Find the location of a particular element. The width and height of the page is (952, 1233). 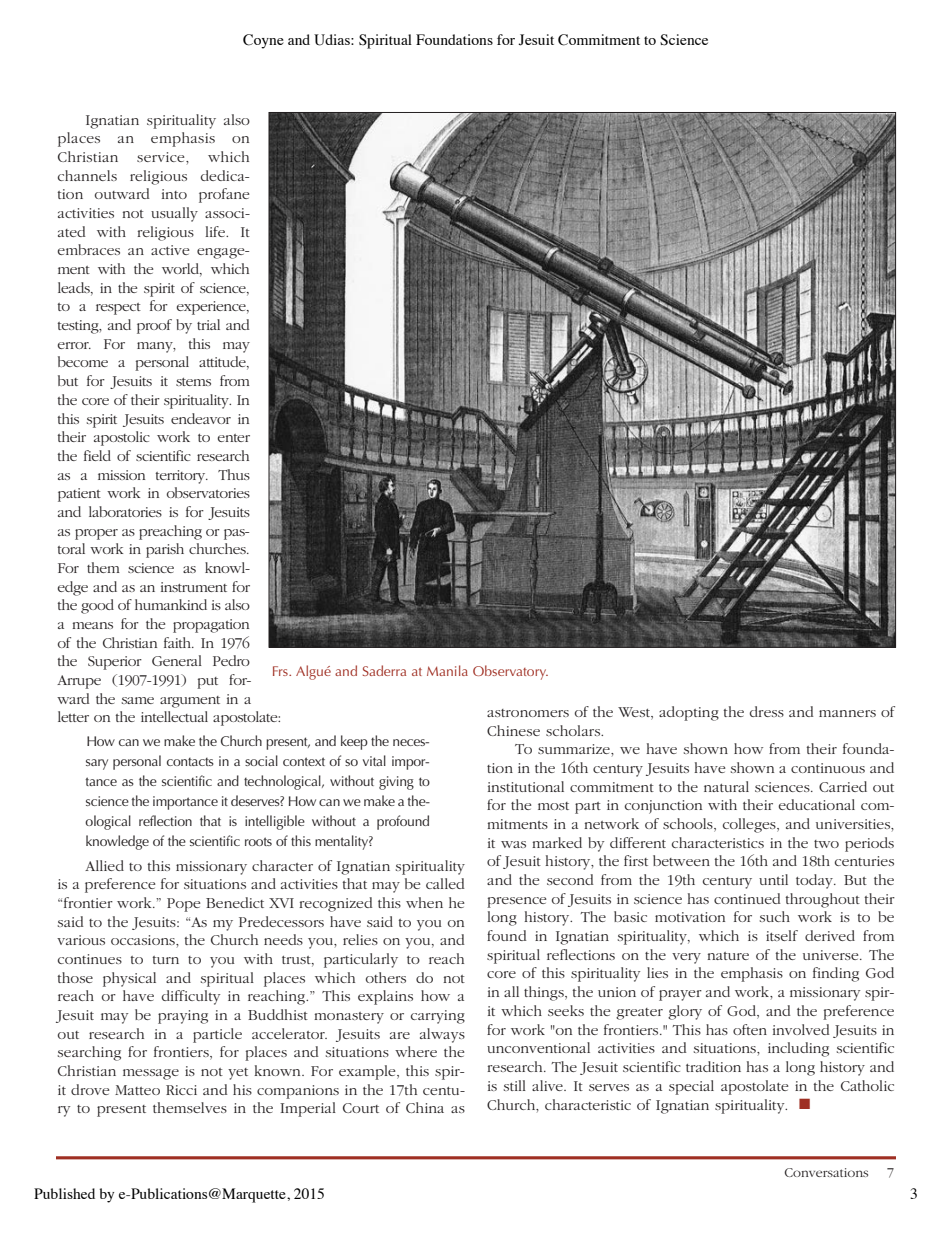

colleges is located at coordinates (750, 825).
